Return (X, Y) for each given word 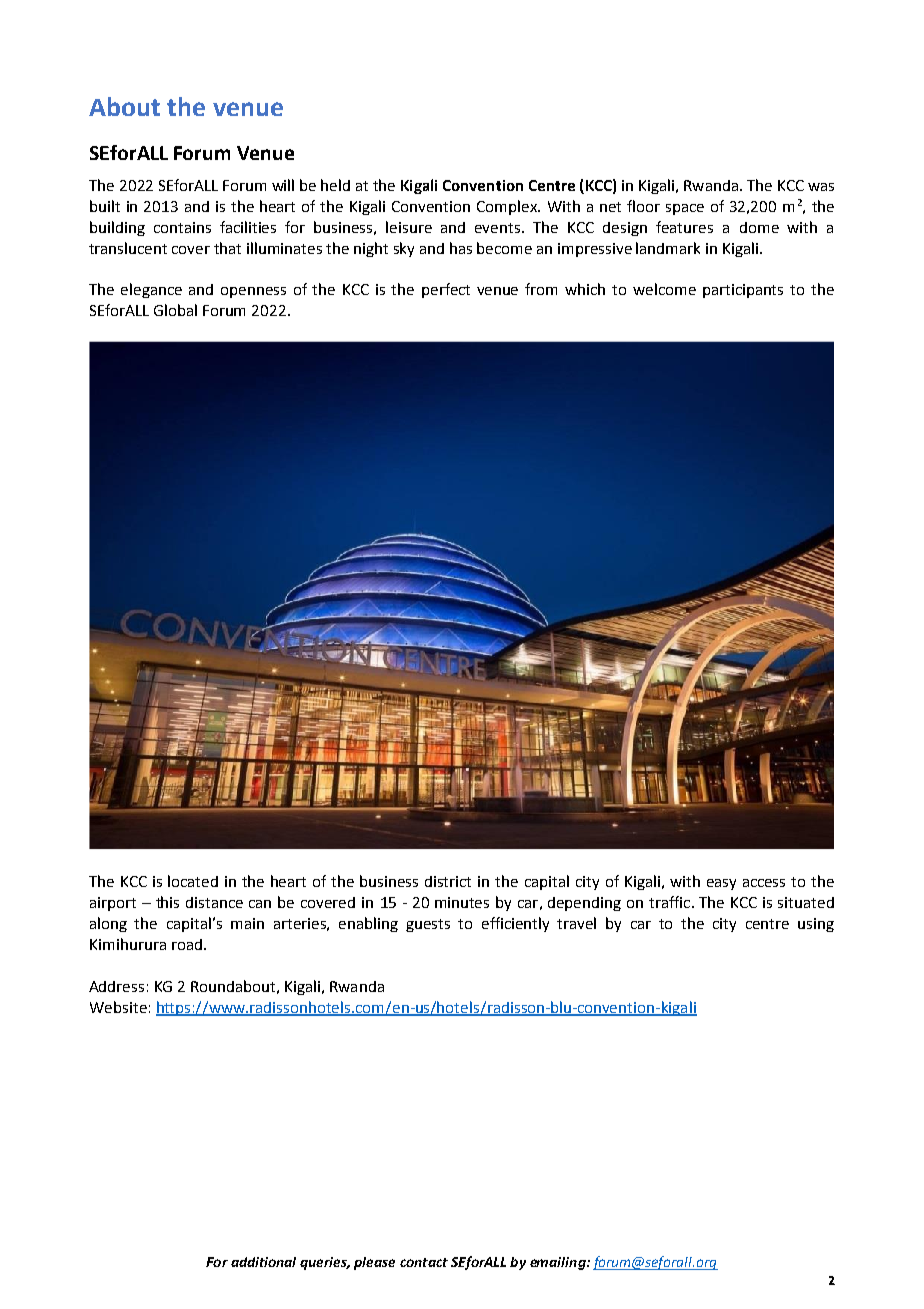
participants (743, 291)
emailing (559, 1263)
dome (759, 227)
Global (175, 310)
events (499, 228)
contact (424, 1262)
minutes (462, 902)
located (193, 881)
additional (263, 1262)
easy (721, 884)
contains (182, 227)
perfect (446, 290)
